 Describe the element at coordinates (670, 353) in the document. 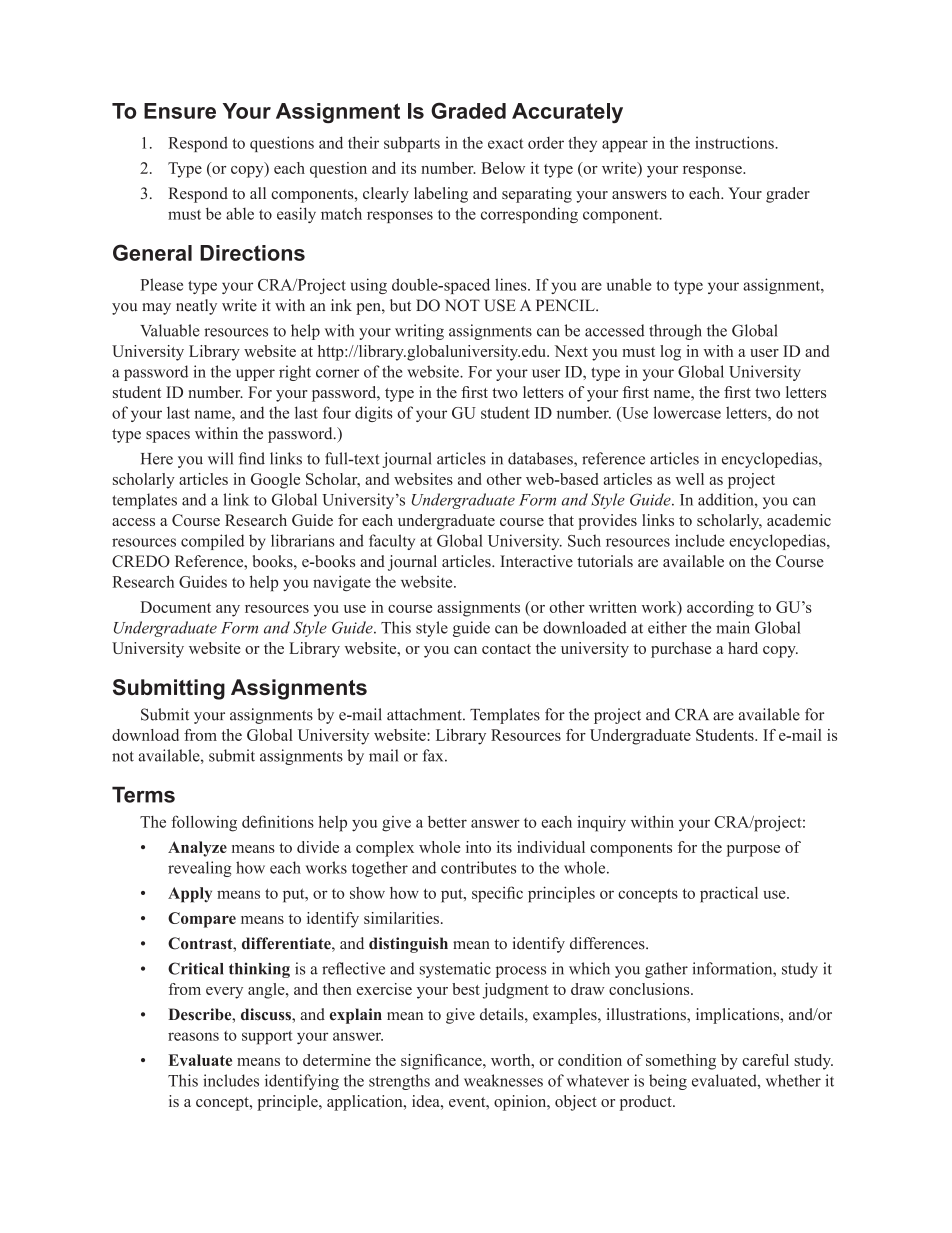

I see `log` at that location.
